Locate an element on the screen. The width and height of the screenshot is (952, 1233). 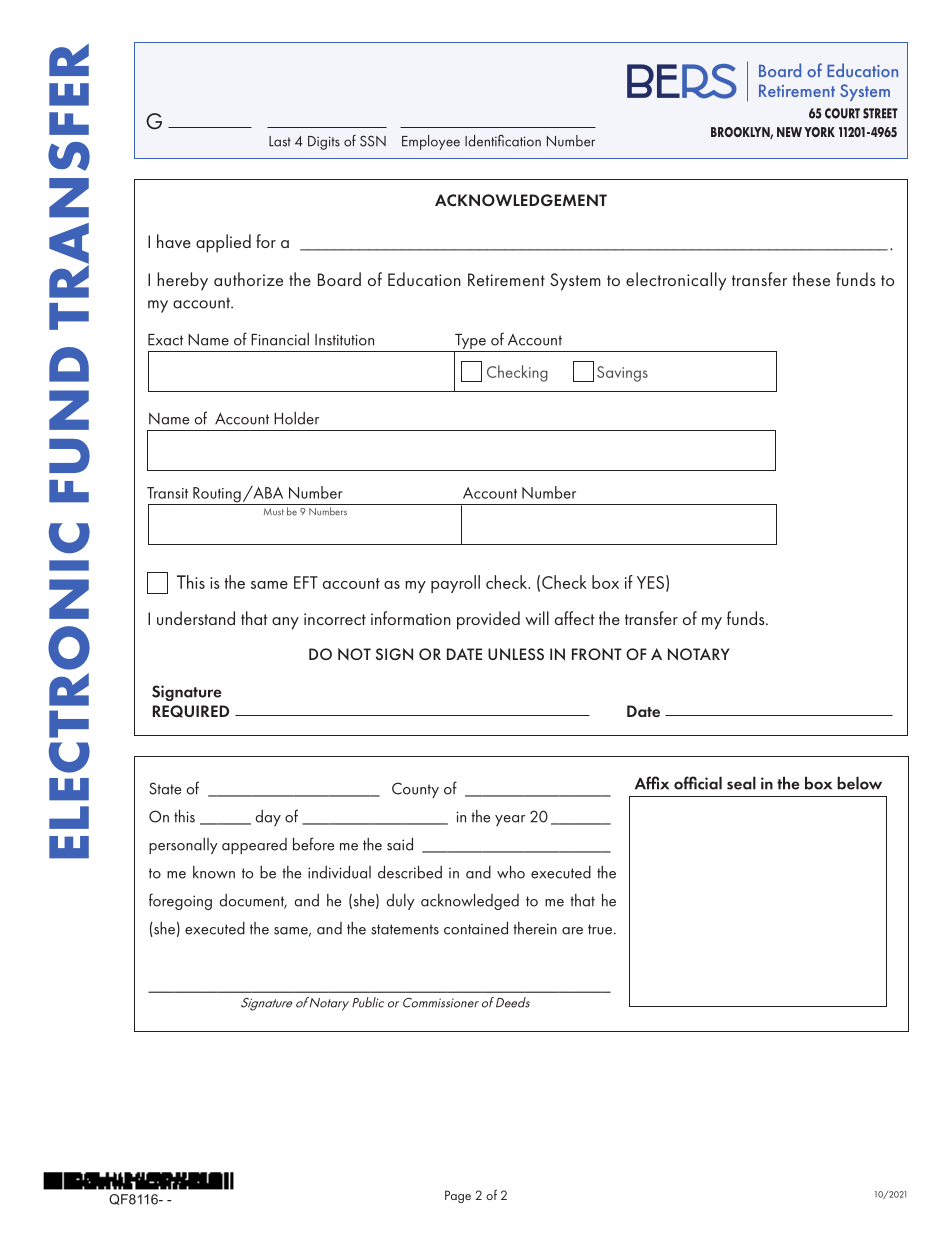
seal is located at coordinates (741, 783).
